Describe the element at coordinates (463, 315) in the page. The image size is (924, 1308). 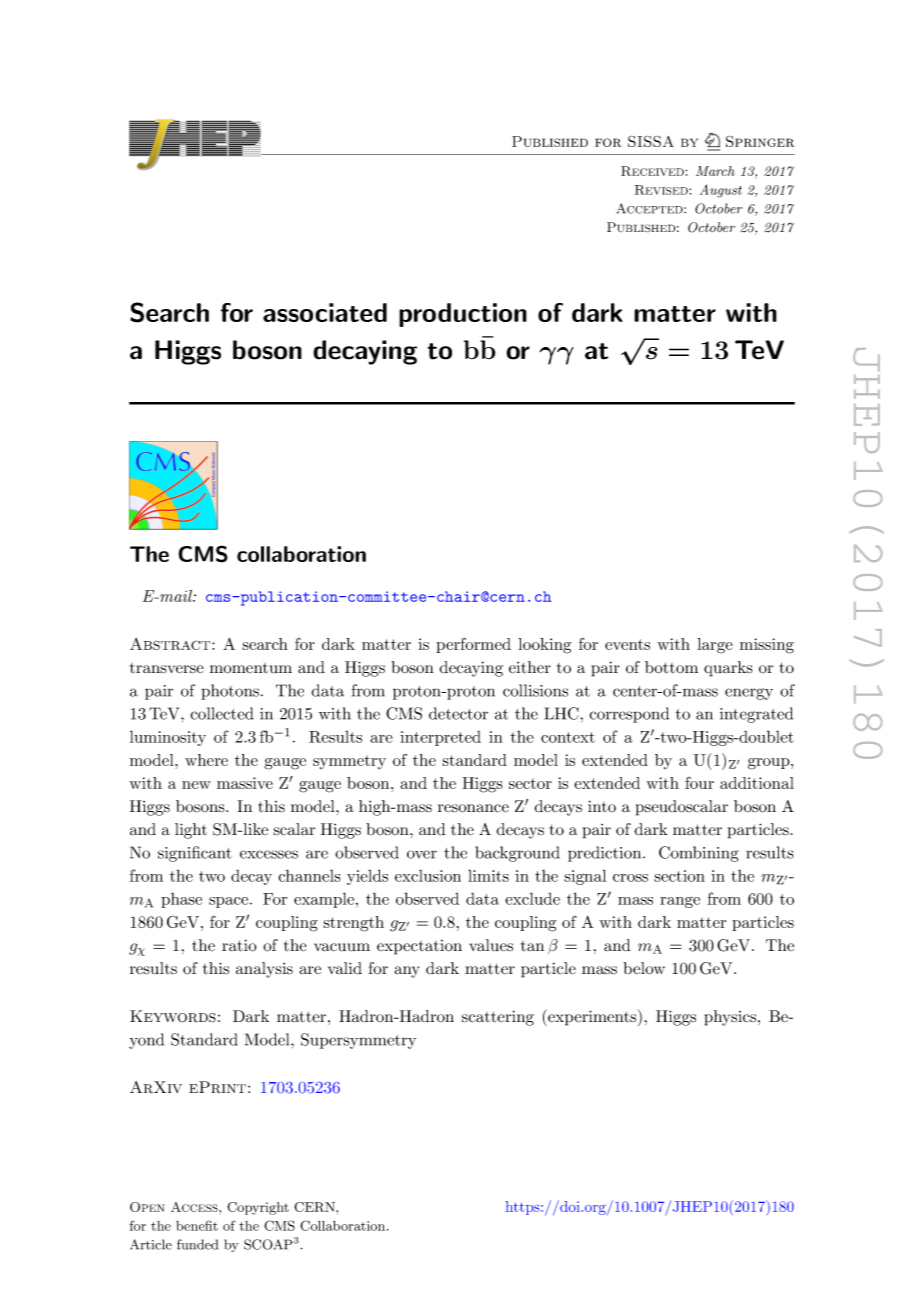
I see `production` at that location.
